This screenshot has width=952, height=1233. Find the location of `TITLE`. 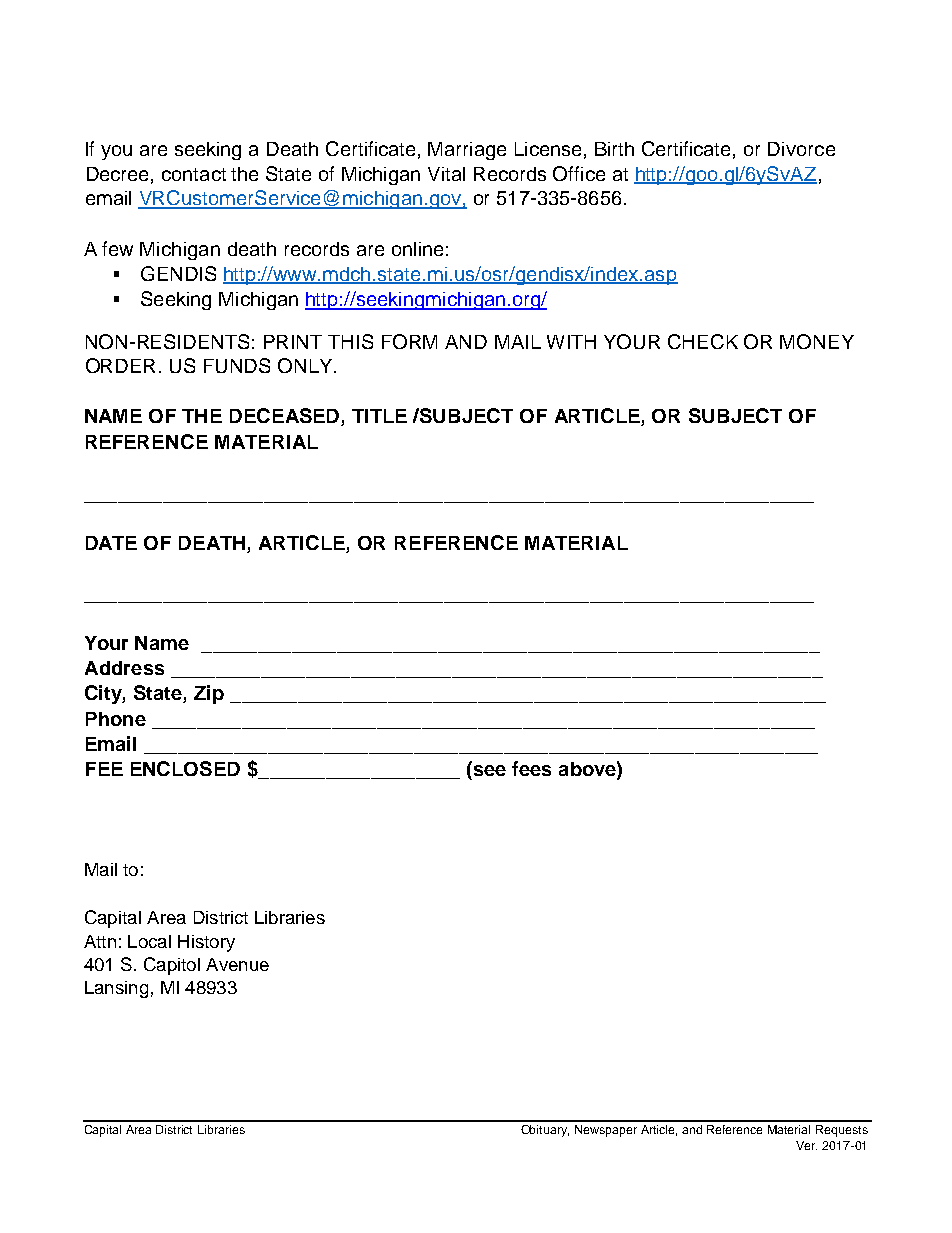

TITLE is located at coordinates (379, 416).
